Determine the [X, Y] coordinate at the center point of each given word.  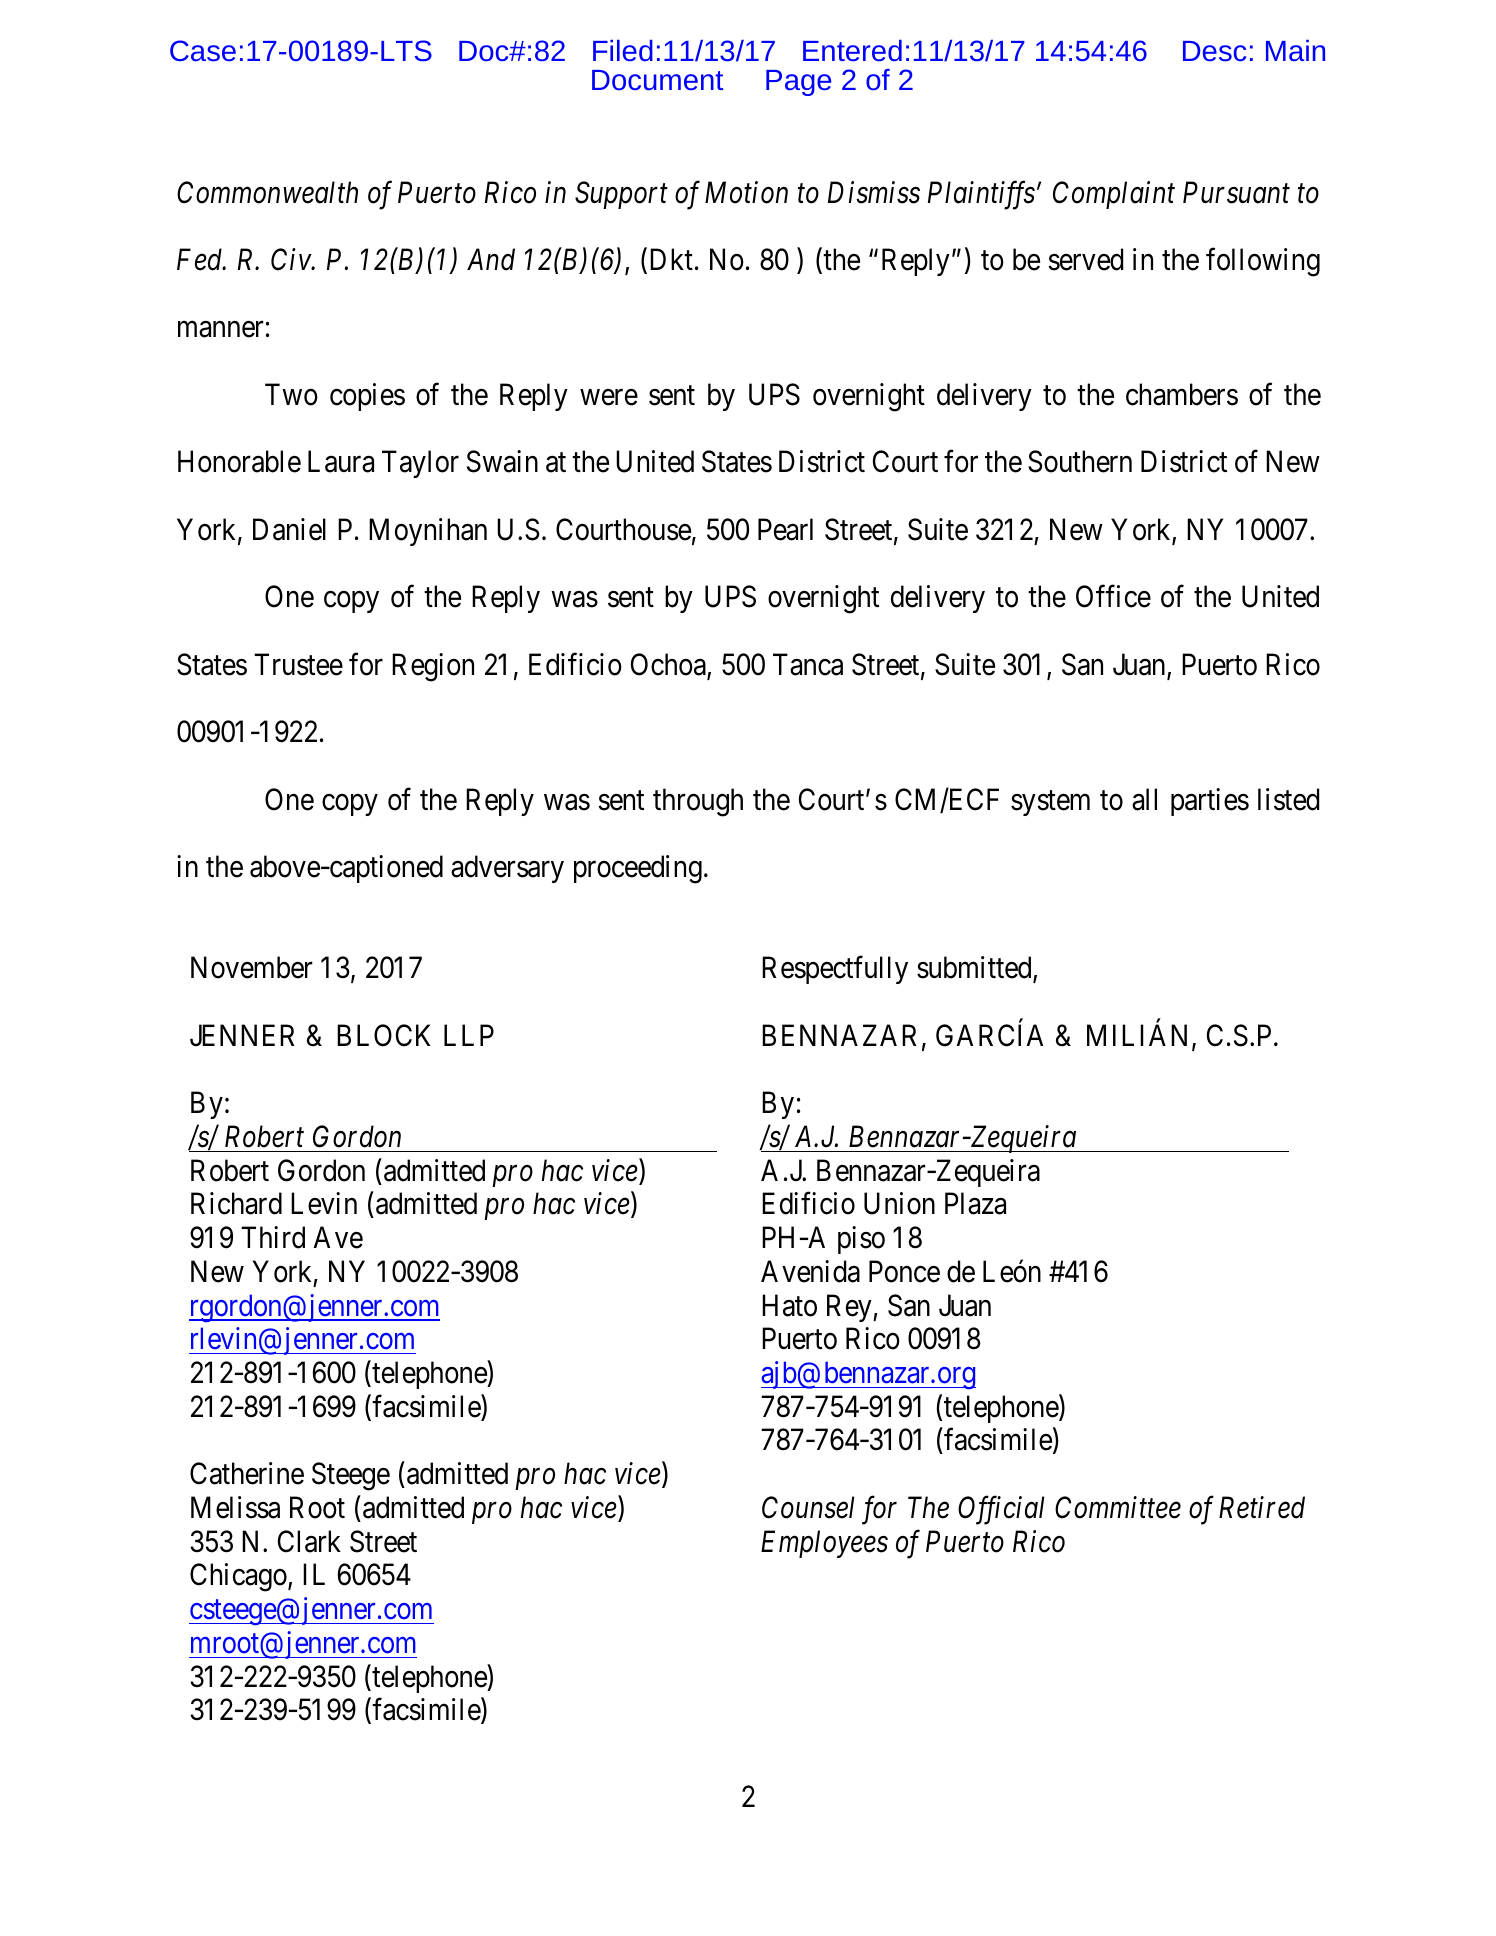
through [698, 802]
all [1144, 799]
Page [798, 83]
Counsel [808, 1507]
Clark [309, 1541]
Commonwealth [267, 192]
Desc [1214, 51]
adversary [507, 869]
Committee [1118, 1508]
